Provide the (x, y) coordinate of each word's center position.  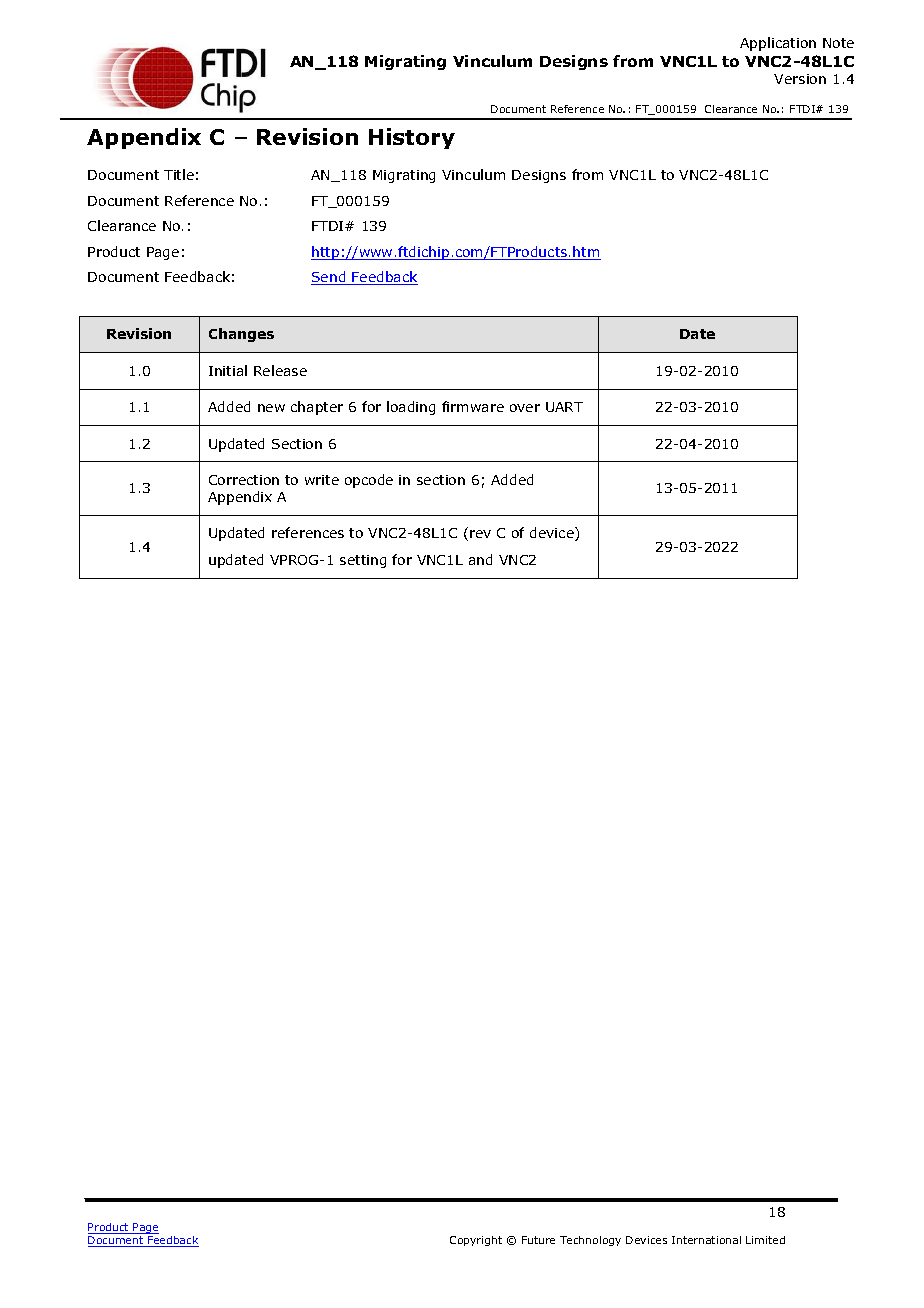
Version (800, 79)
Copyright (476, 1241)
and (480, 559)
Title (179, 174)
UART (564, 407)
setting (363, 561)
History (412, 138)
